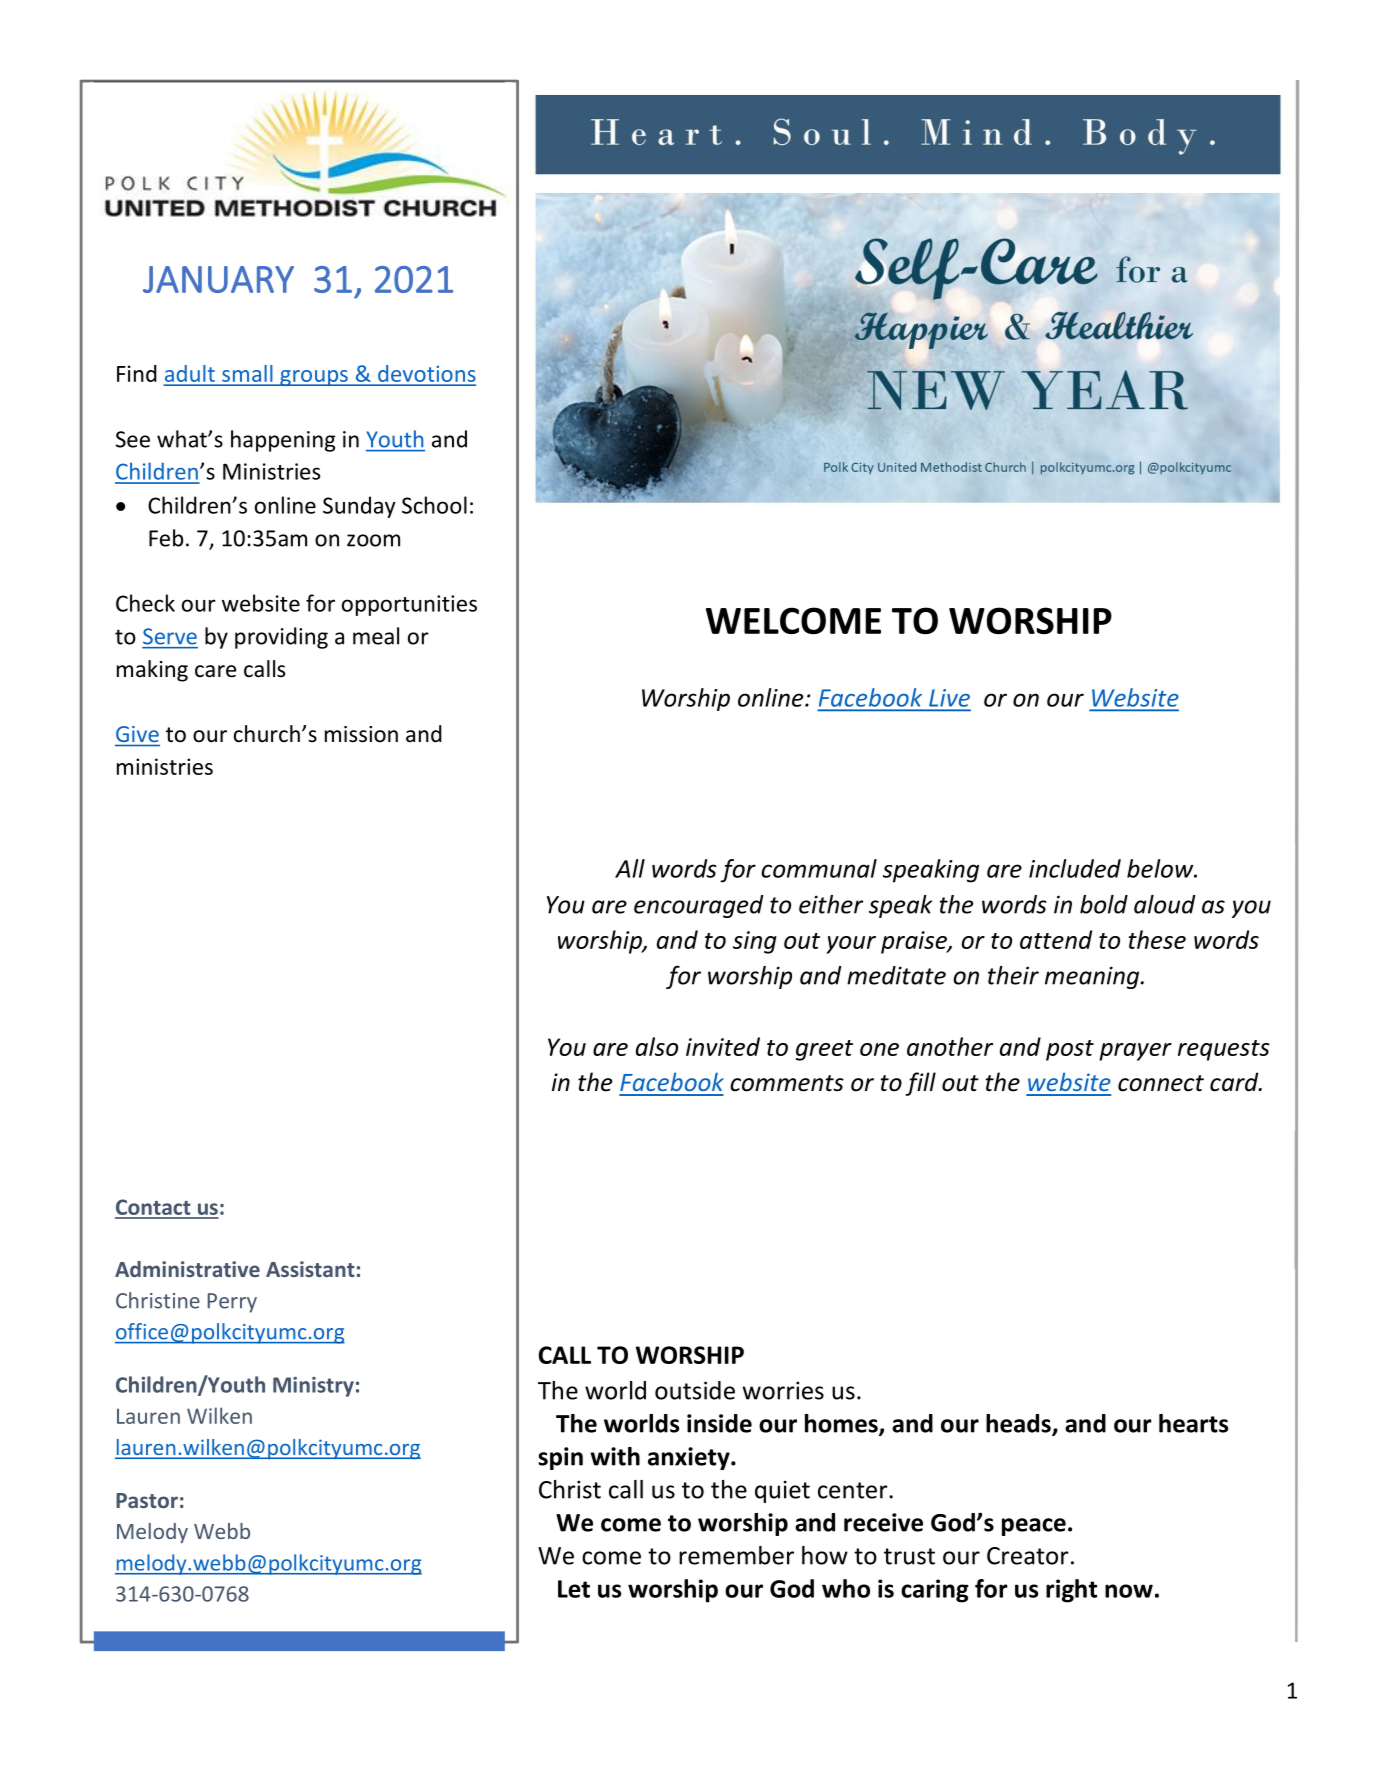 The image size is (1379, 1784). What do you see at coordinates (434, 505) in the page?
I see `School` at bounding box center [434, 505].
